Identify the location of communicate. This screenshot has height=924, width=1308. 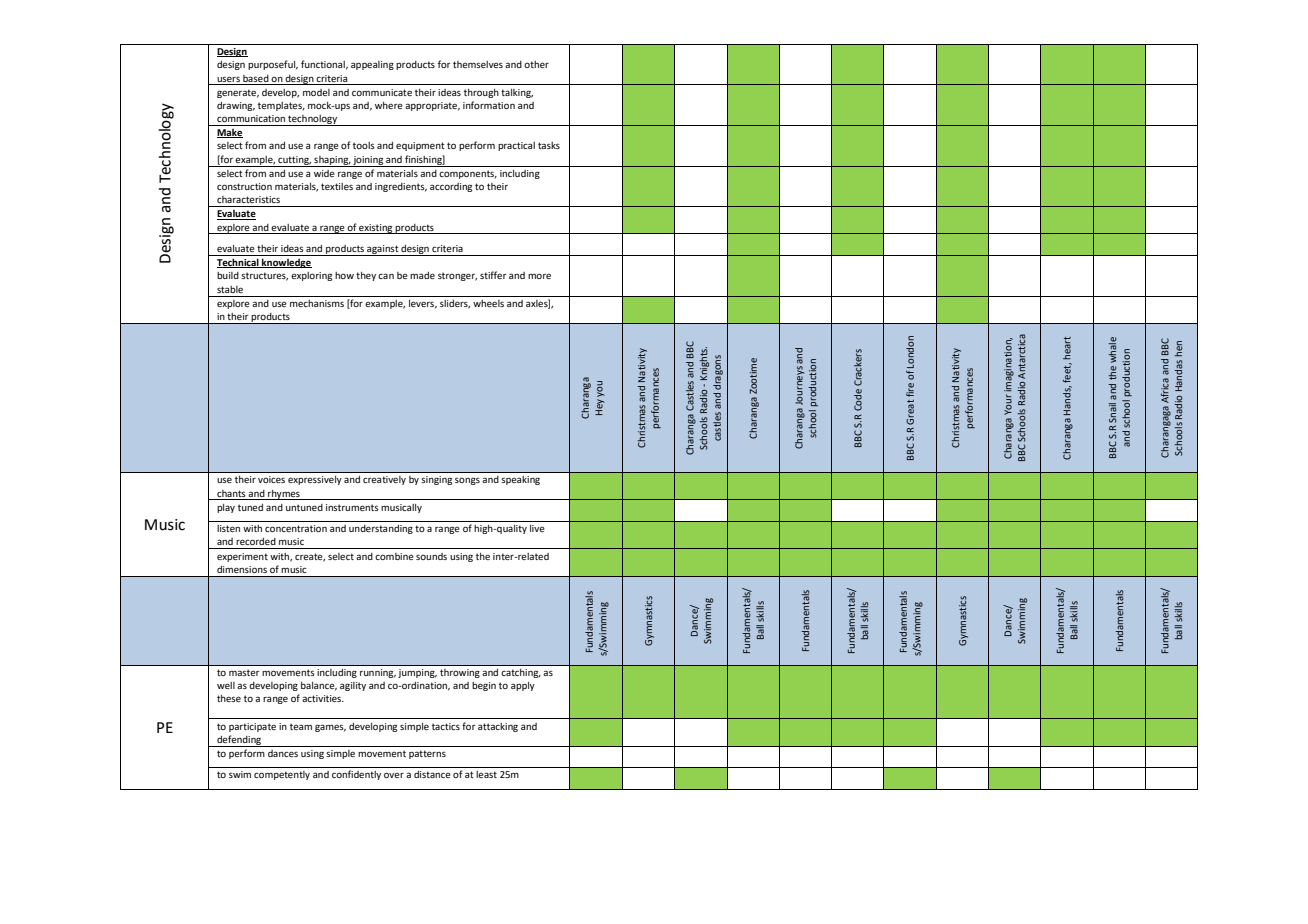
(382, 92).
